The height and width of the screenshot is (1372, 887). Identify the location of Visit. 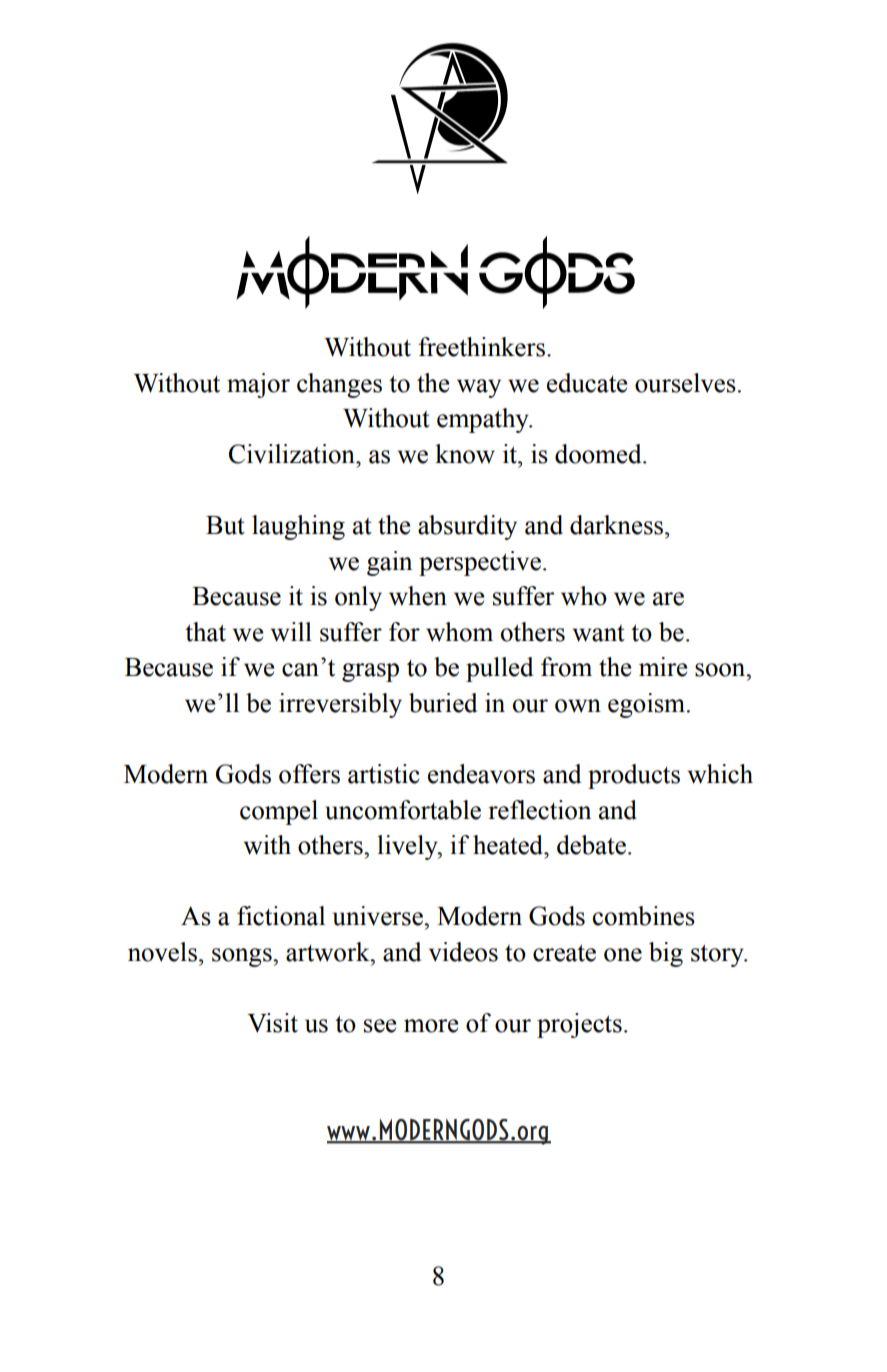
(272, 1023).
